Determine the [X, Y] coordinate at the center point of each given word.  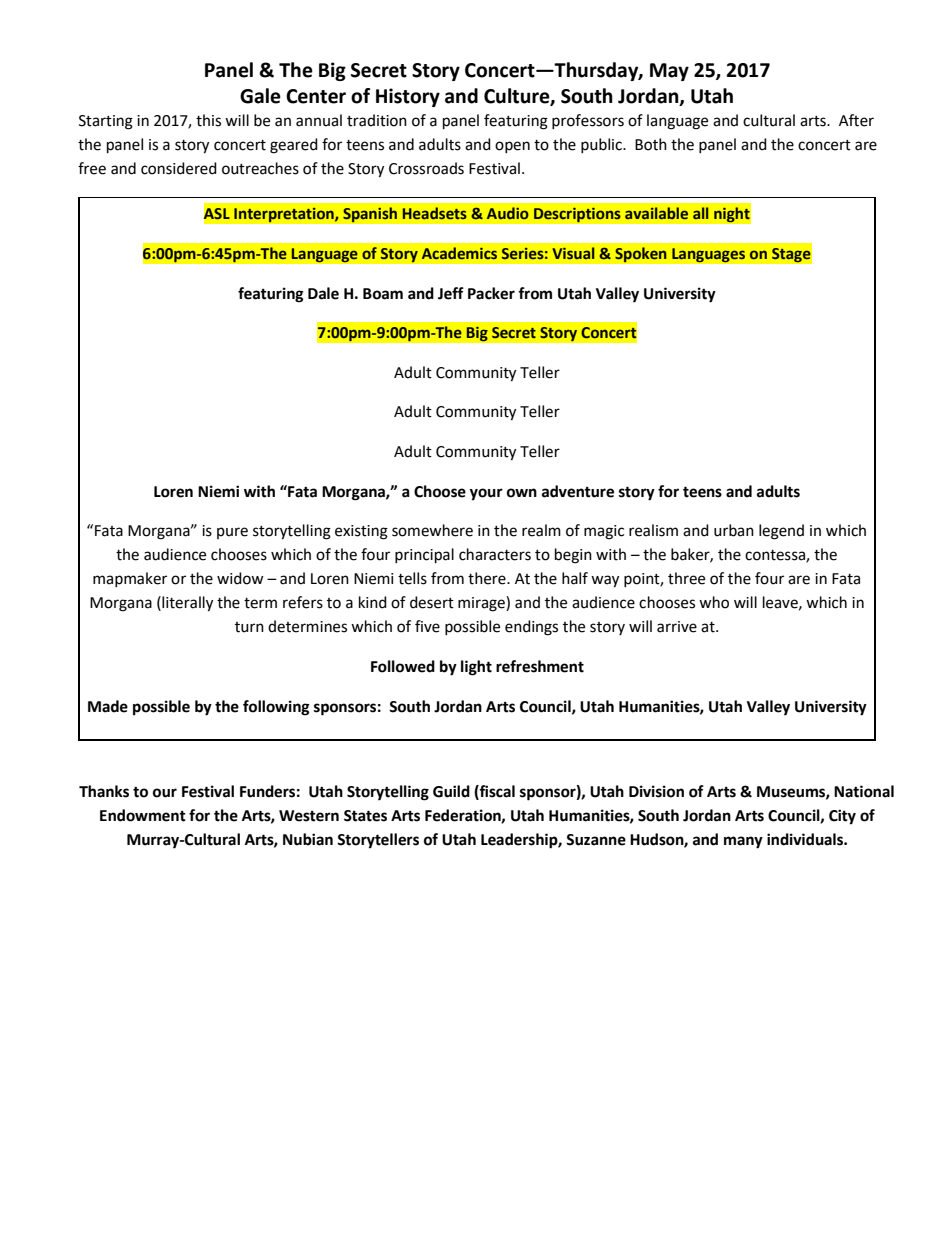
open [512, 147]
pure [232, 533]
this [208, 120]
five [427, 626]
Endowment [143, 815]
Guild [451, 791]
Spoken [641, 255]
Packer [491, 293]
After [856, 120]
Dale [323, 293]
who [714, 602]
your [486, 494]
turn [249, 627]
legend [781, 532]
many [743, 842]
